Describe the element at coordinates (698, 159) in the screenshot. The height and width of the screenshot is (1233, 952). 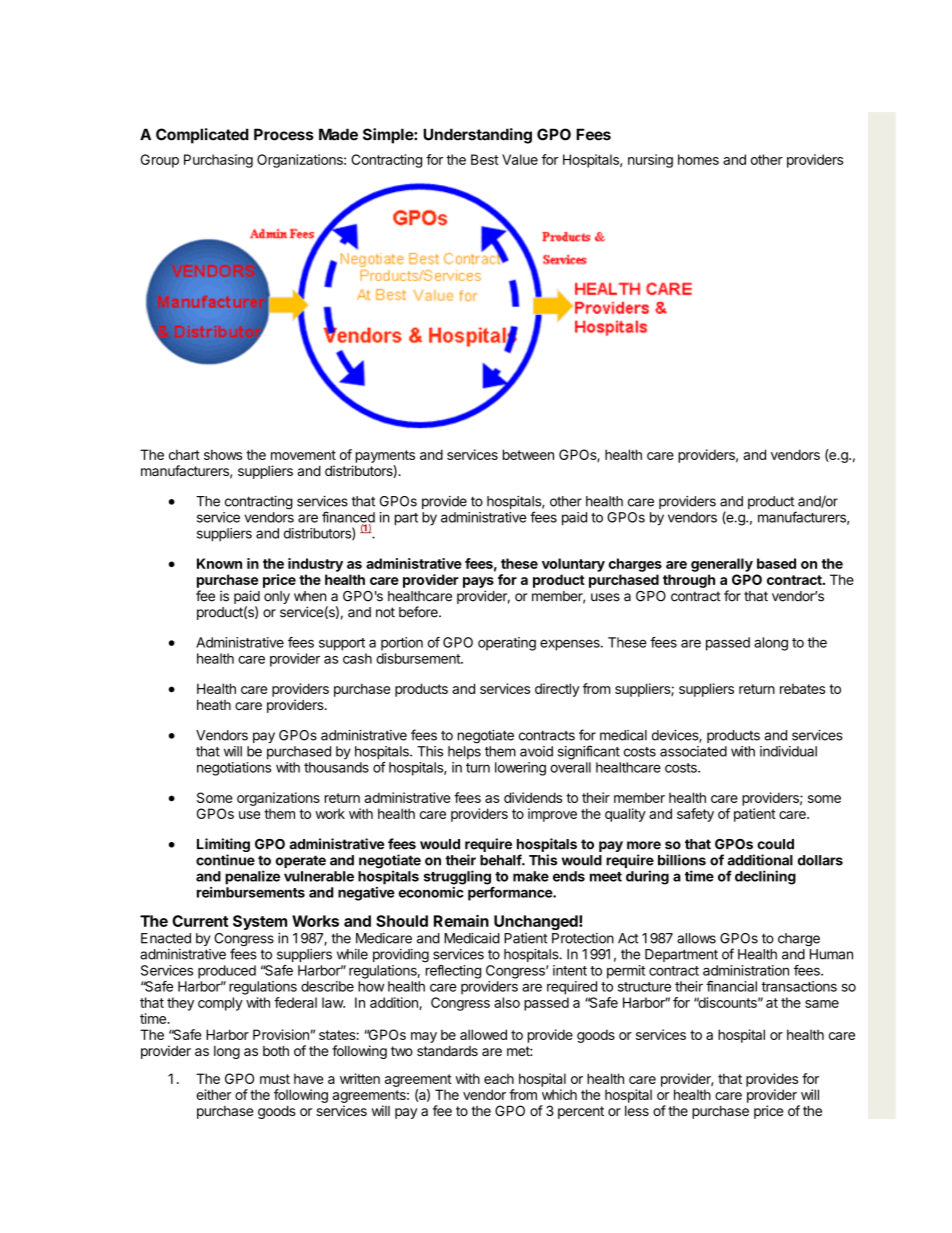
I see `homes` at that location.
